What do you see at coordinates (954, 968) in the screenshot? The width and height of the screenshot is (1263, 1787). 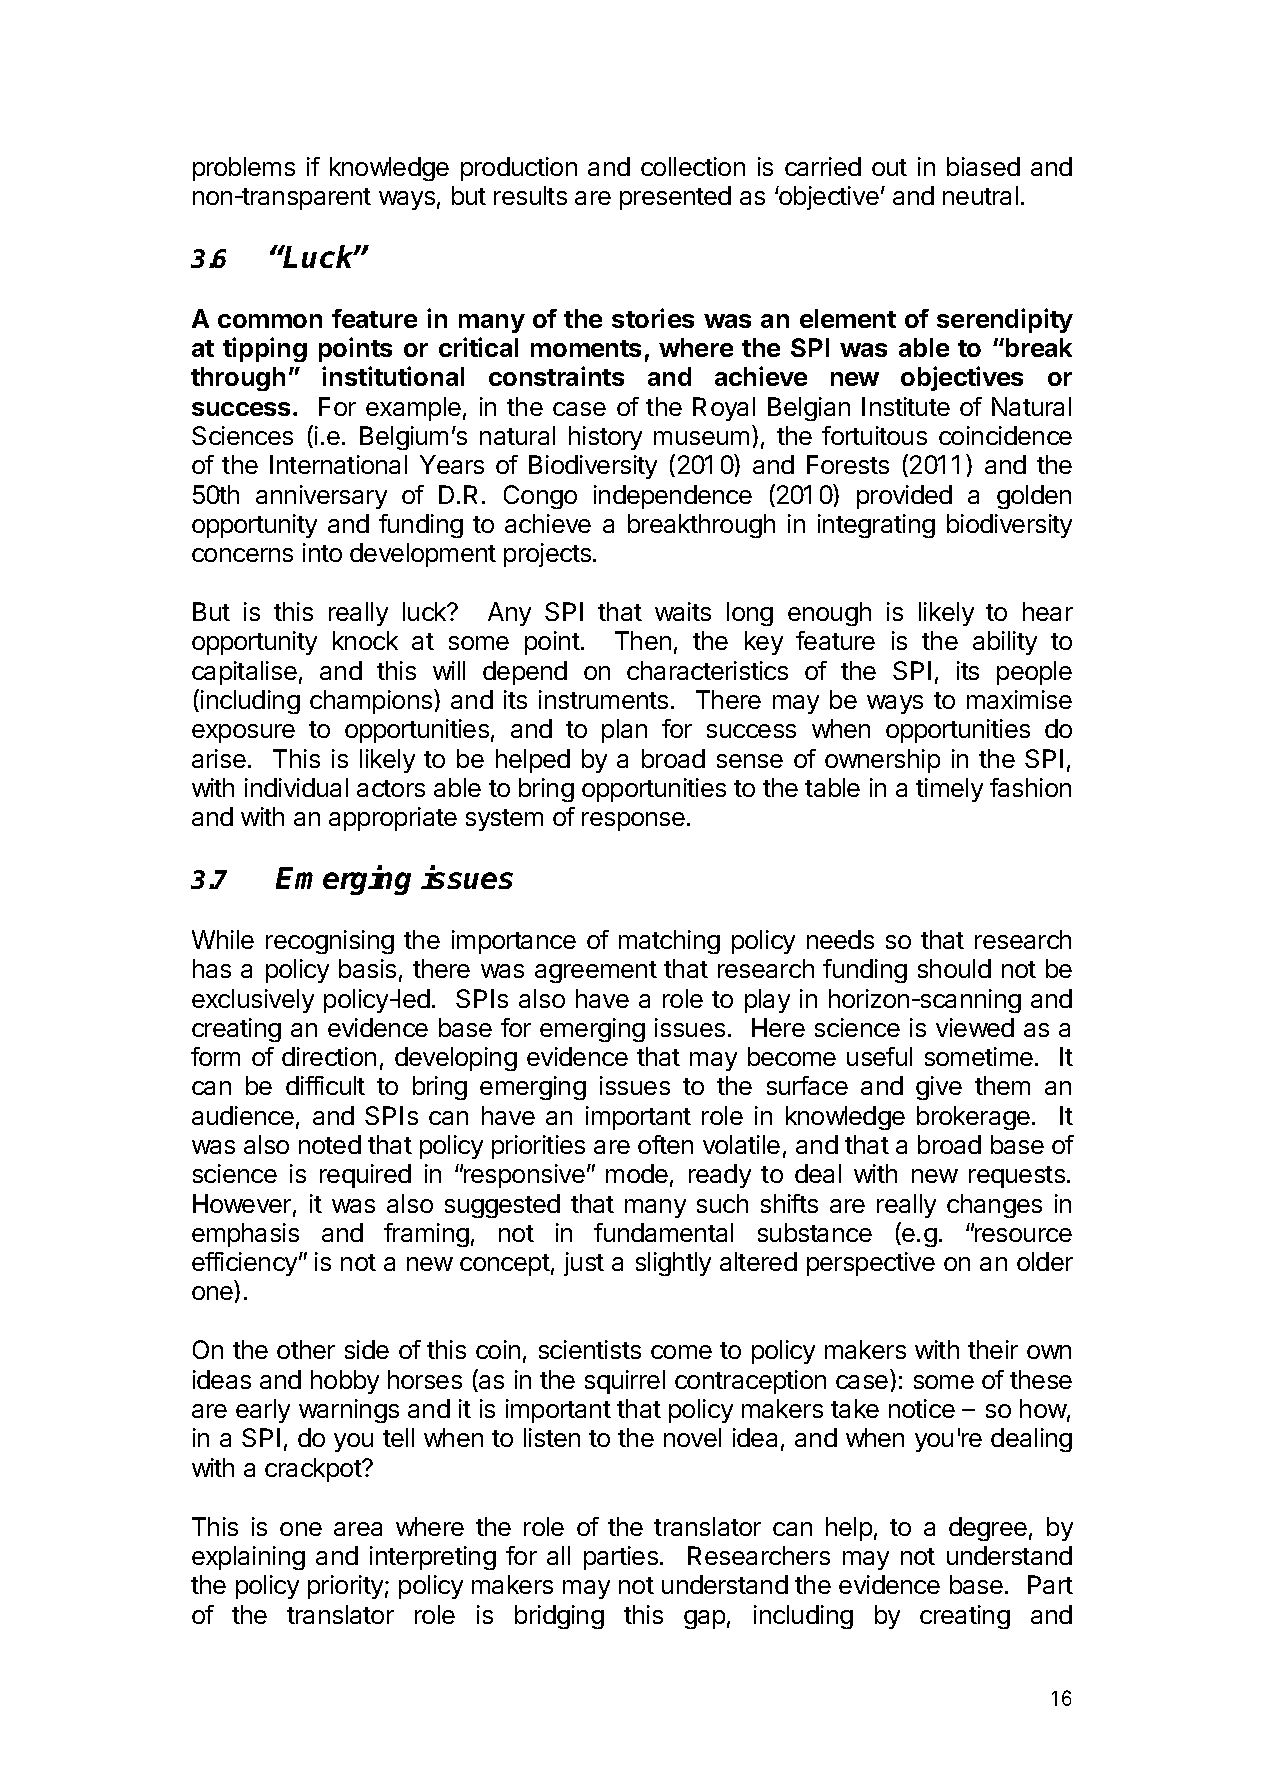 I see `should` at bounding box center [954, 968].
